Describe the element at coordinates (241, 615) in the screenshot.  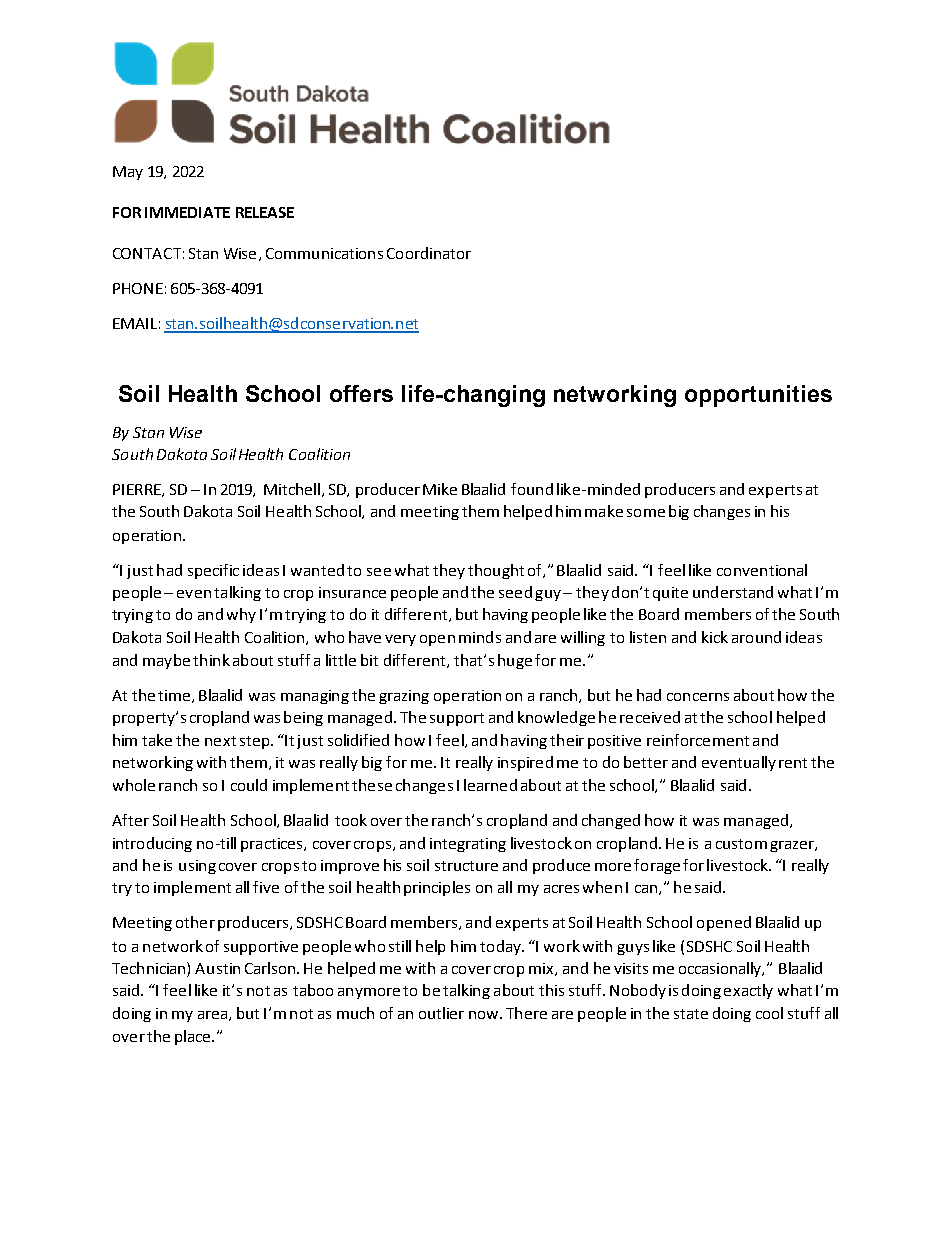
I see `why` at that location.
